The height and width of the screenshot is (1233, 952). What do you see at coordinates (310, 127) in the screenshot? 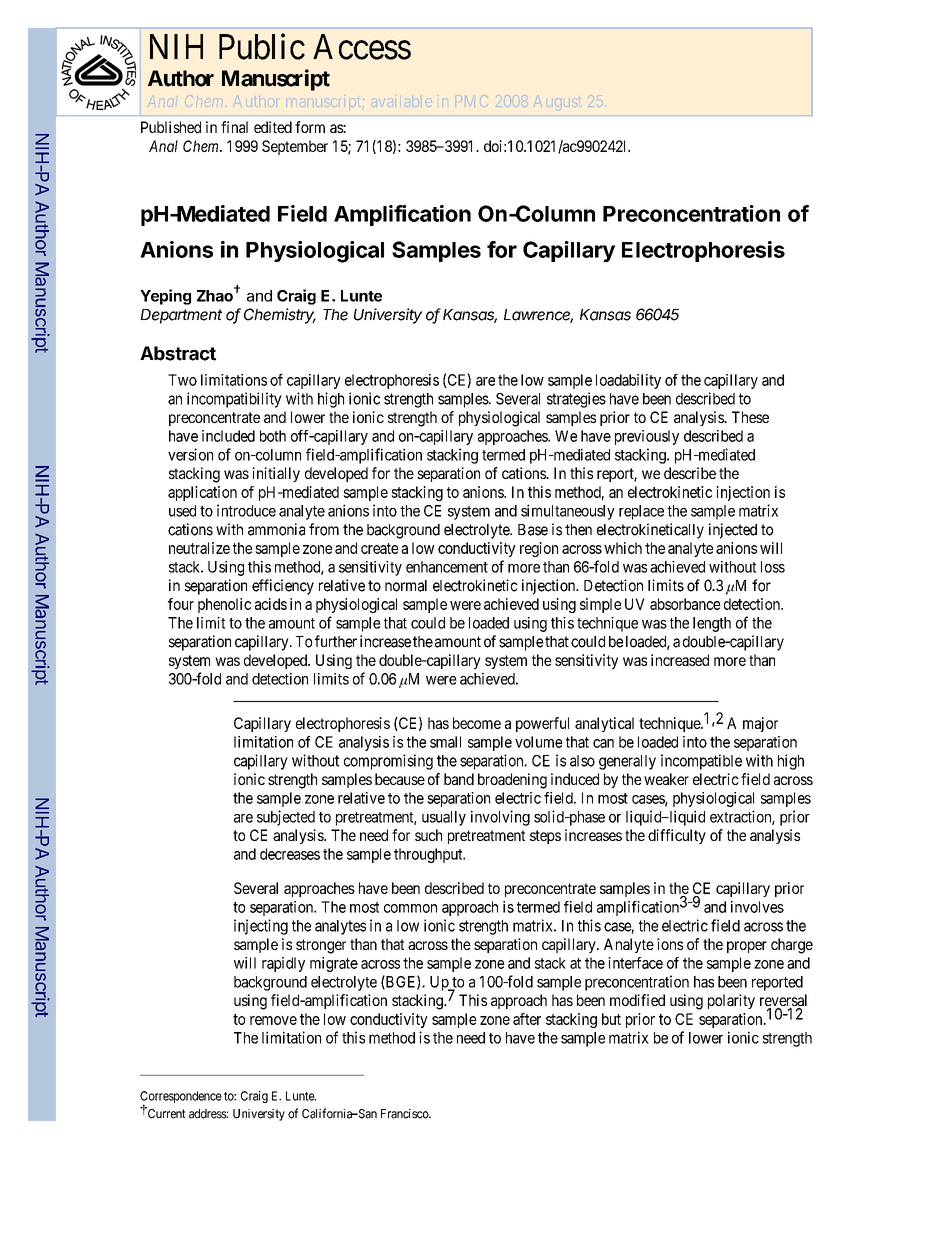
I see `form` at bounding box center [310, 127].
